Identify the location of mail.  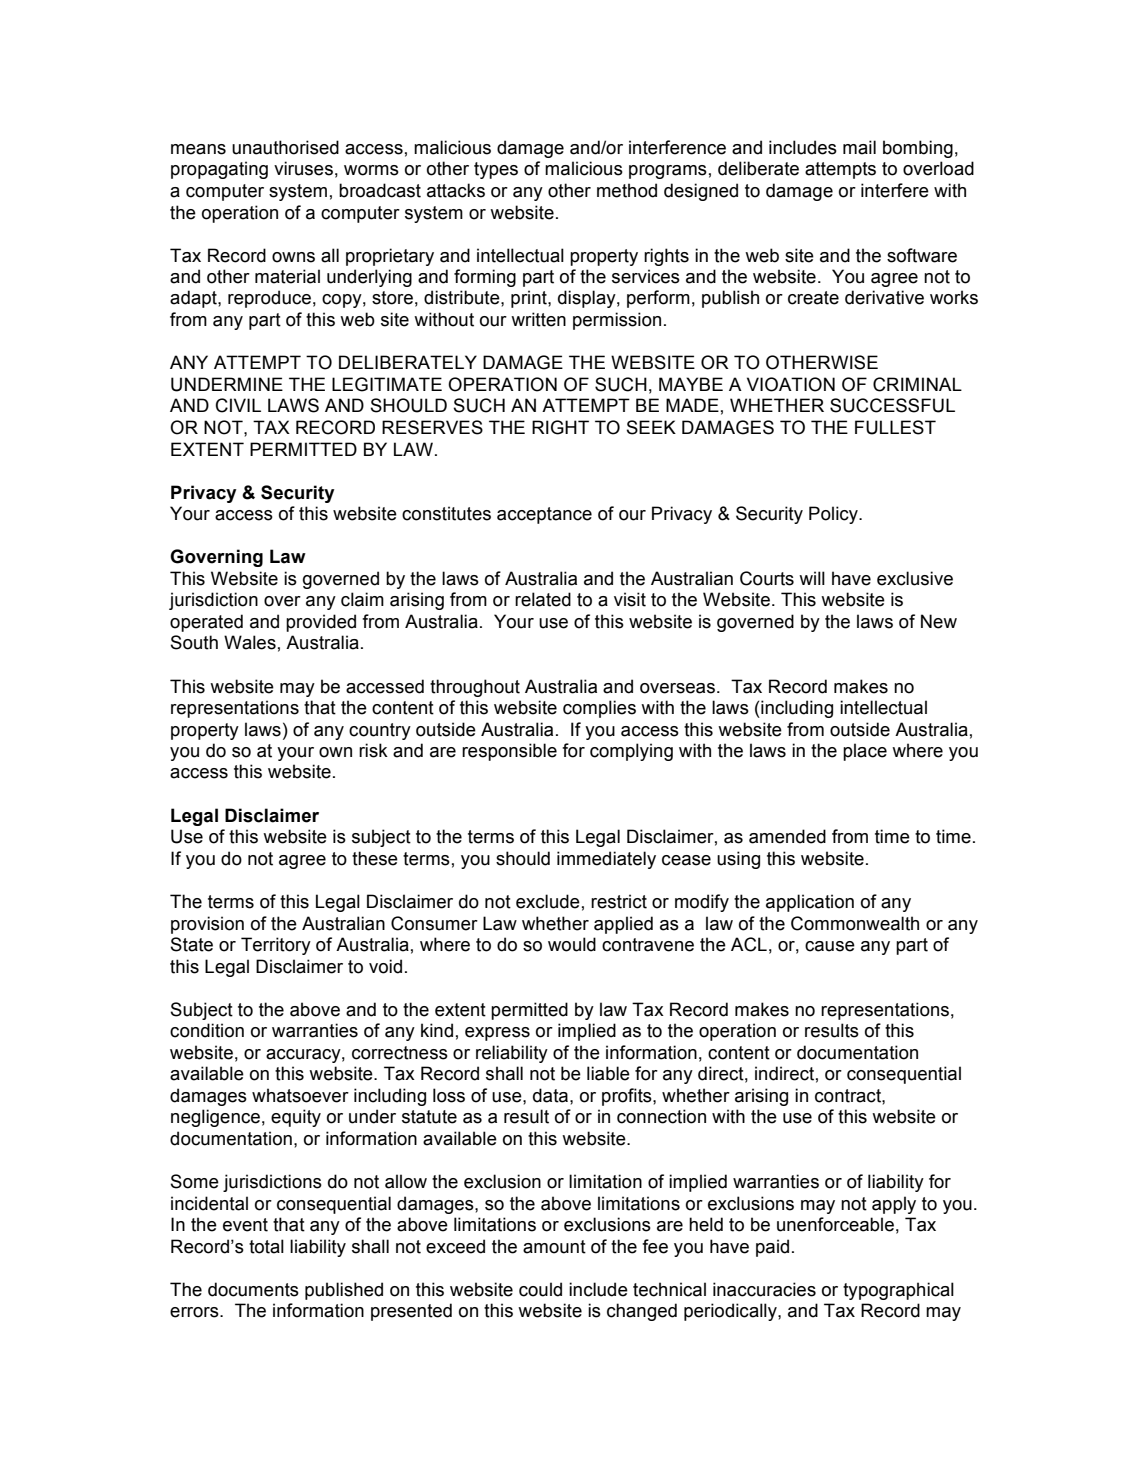
(859, 147).
